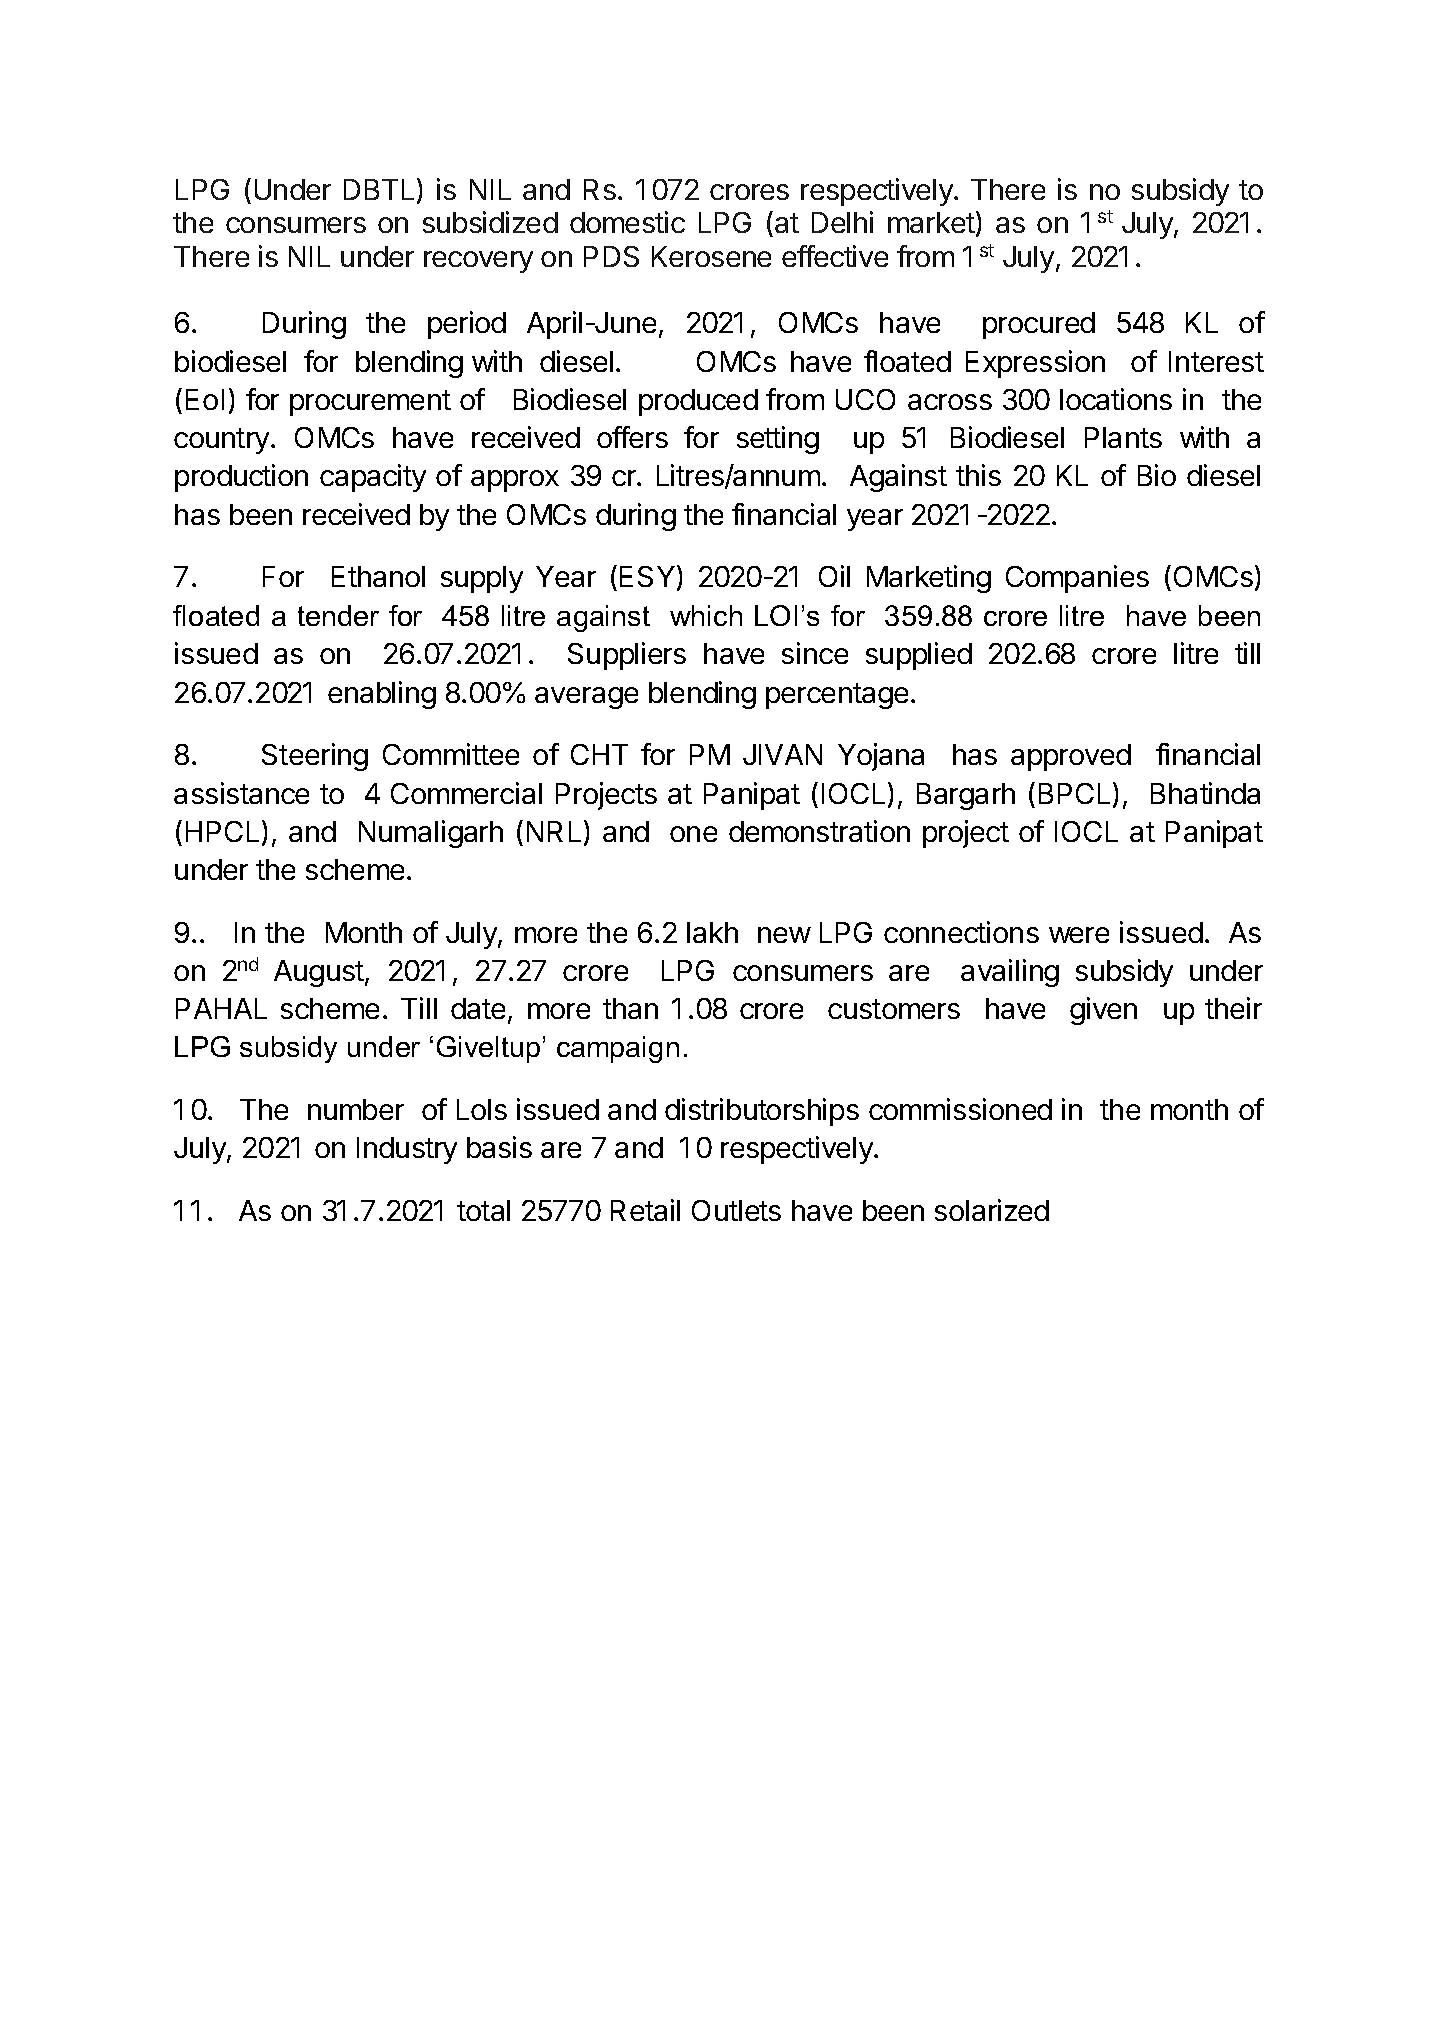 The image size is (1437, 2033). What do you see at coordinates (736, 1210) in the screenshot?
I see `Outlets` at bounding box center [736, 1210].
